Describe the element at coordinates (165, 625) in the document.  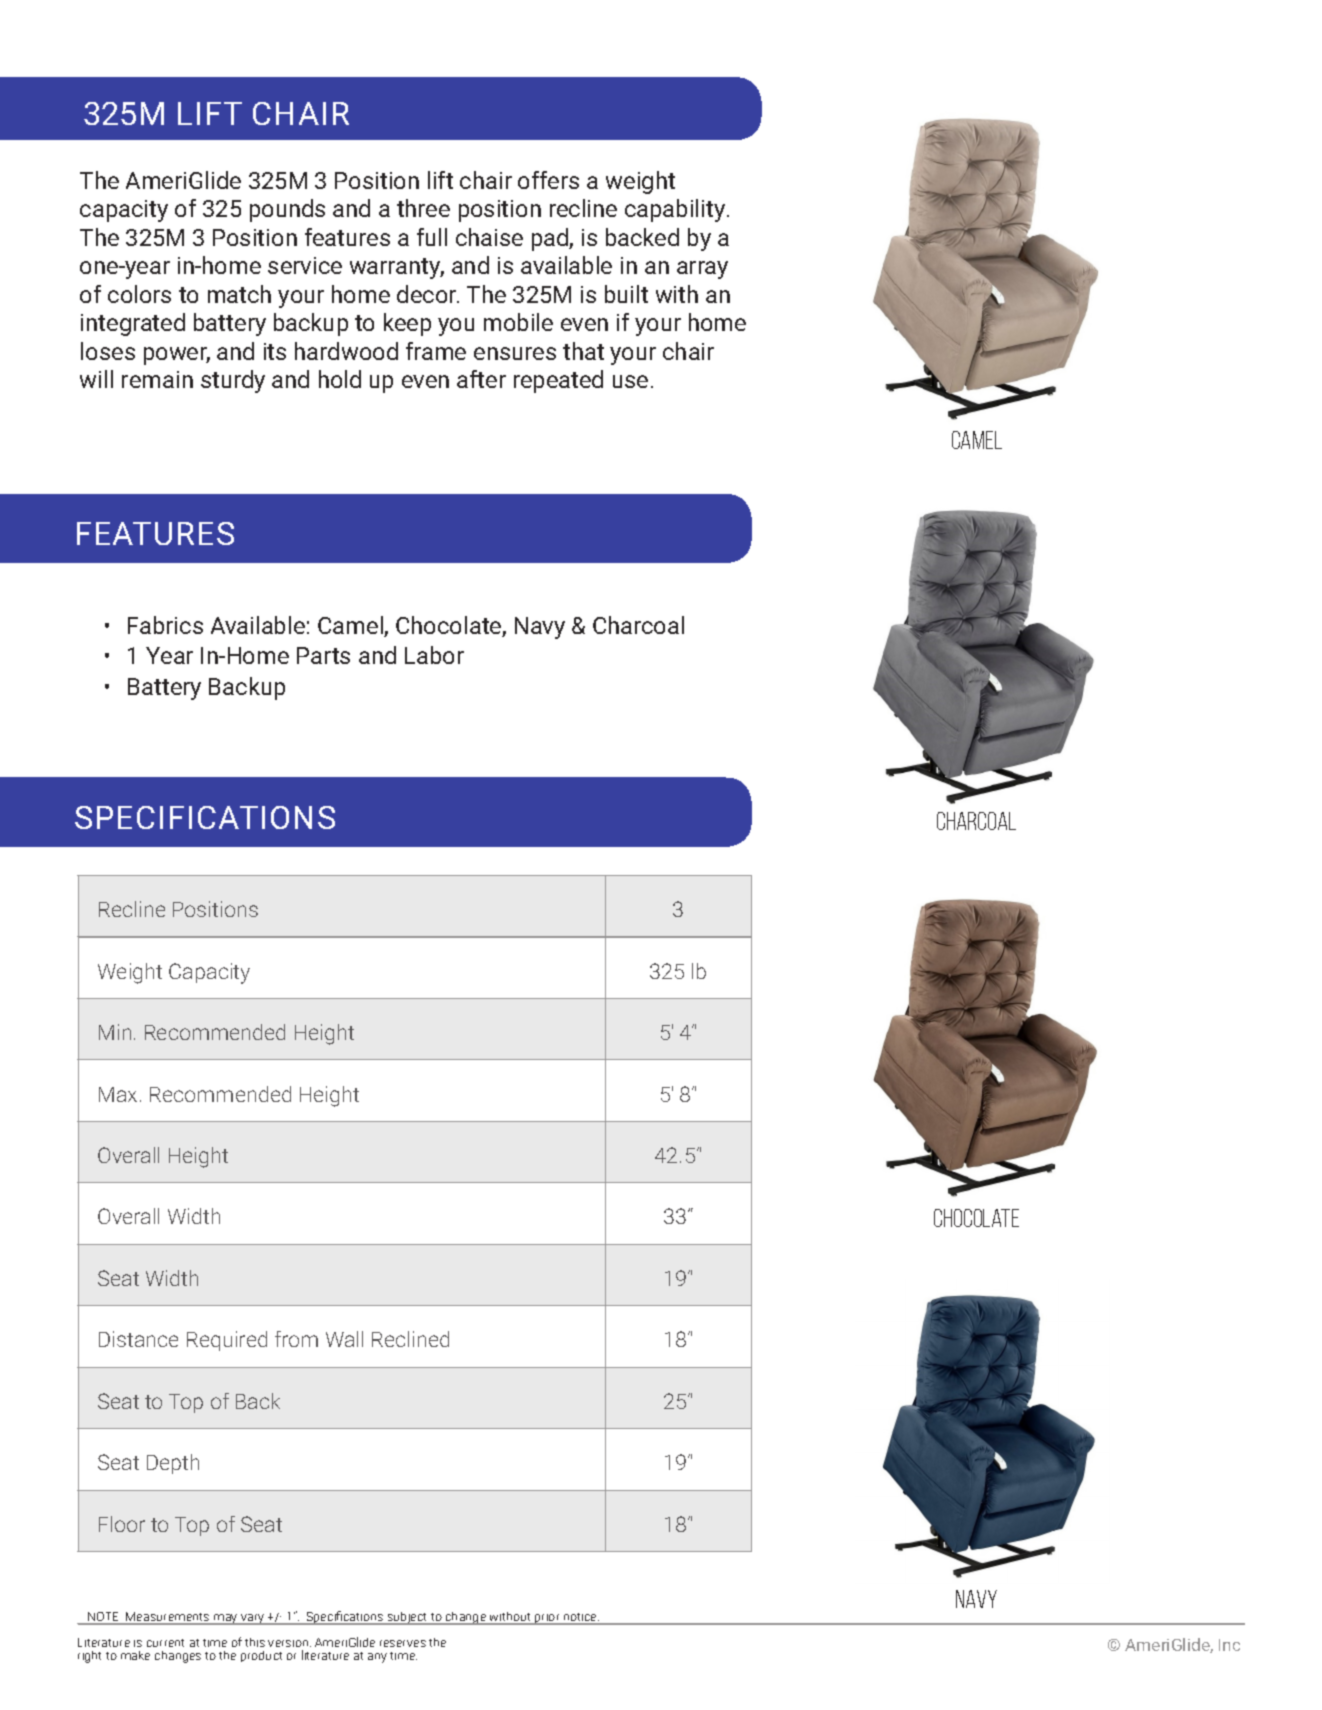
I see `Fabrics` at that location.
